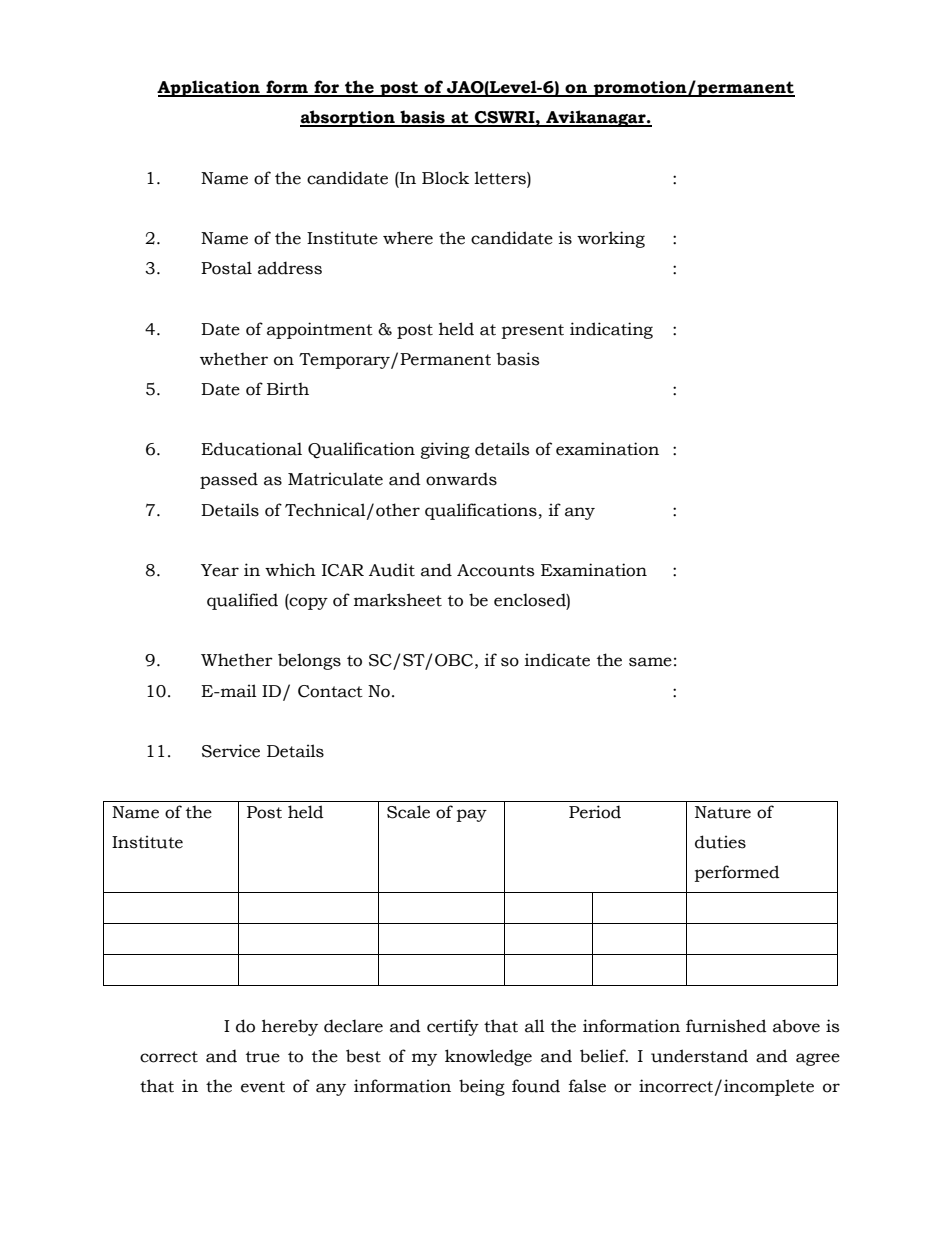  Describe the element at coordinates (495, 570) in the screenshot. I see `Accounts` at that location.
